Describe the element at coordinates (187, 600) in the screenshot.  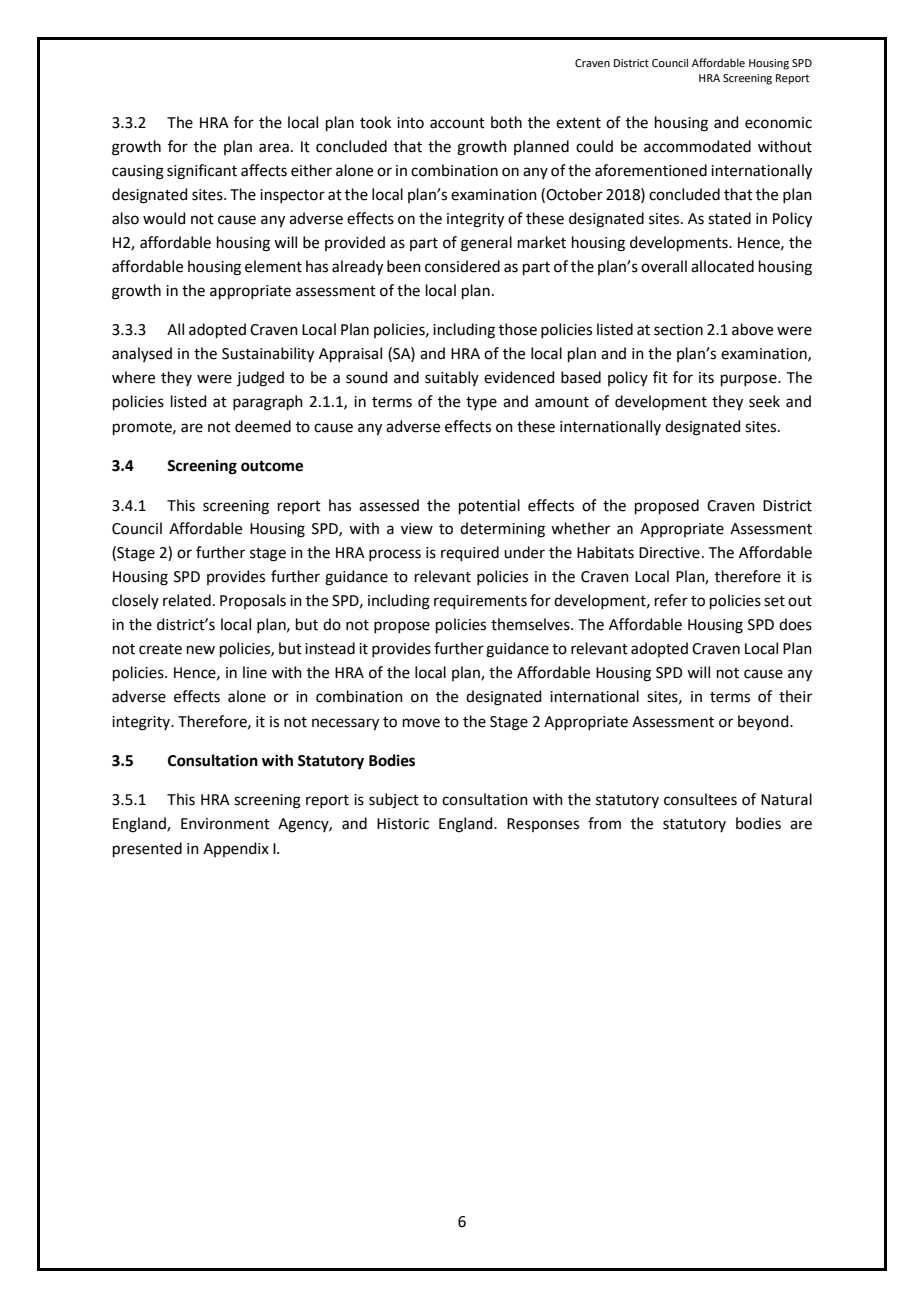
I see `related` at that location.
